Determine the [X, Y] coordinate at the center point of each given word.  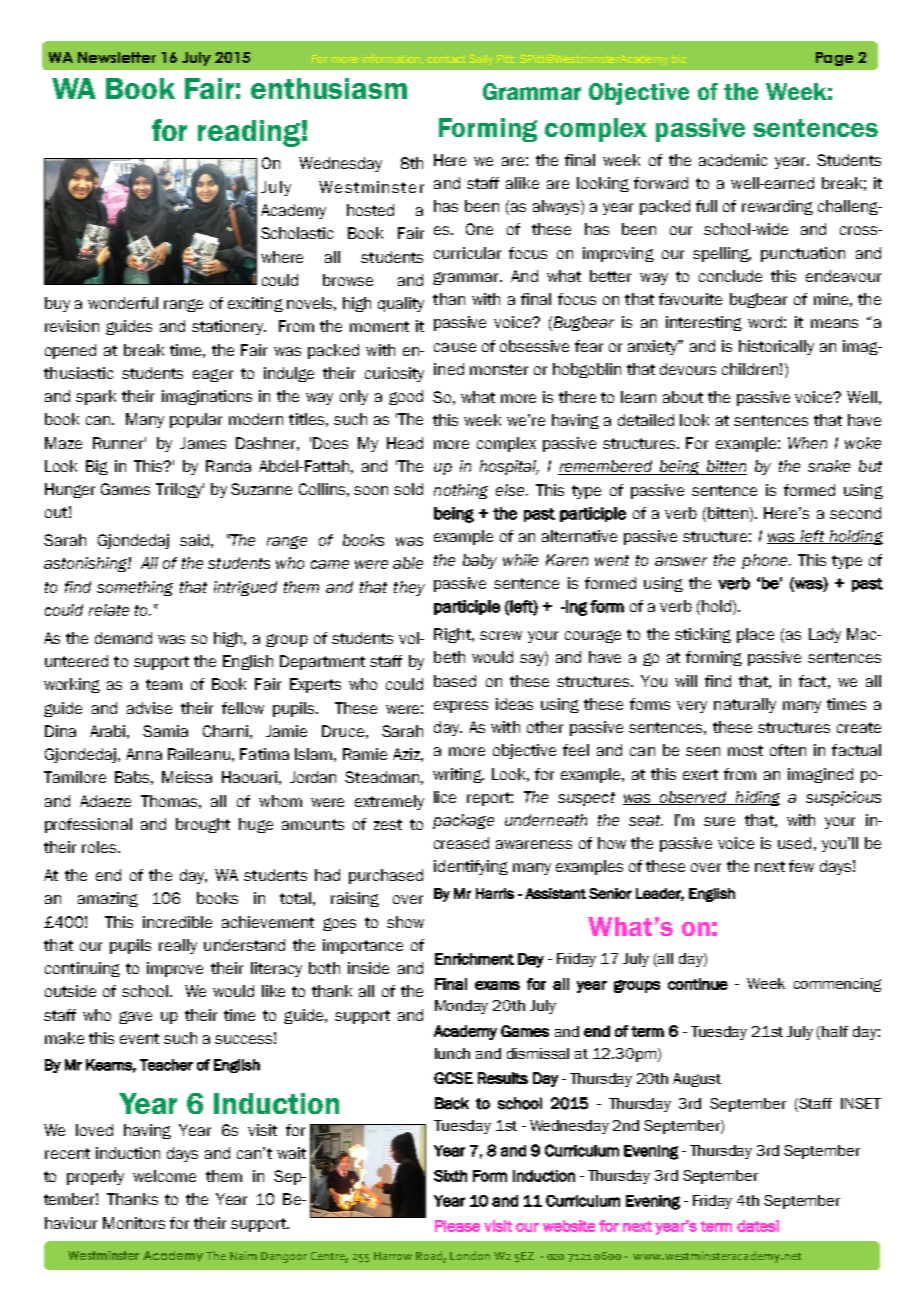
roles [100, 847]
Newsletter [117, 57]
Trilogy [180, 490]
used [794, 843]
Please [457, 1226]
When [807, 443]
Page [834, 59]
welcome [164, 1176]
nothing [461, 491]
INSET [861, 1103]
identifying [471, 867]
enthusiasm [329, 88]
